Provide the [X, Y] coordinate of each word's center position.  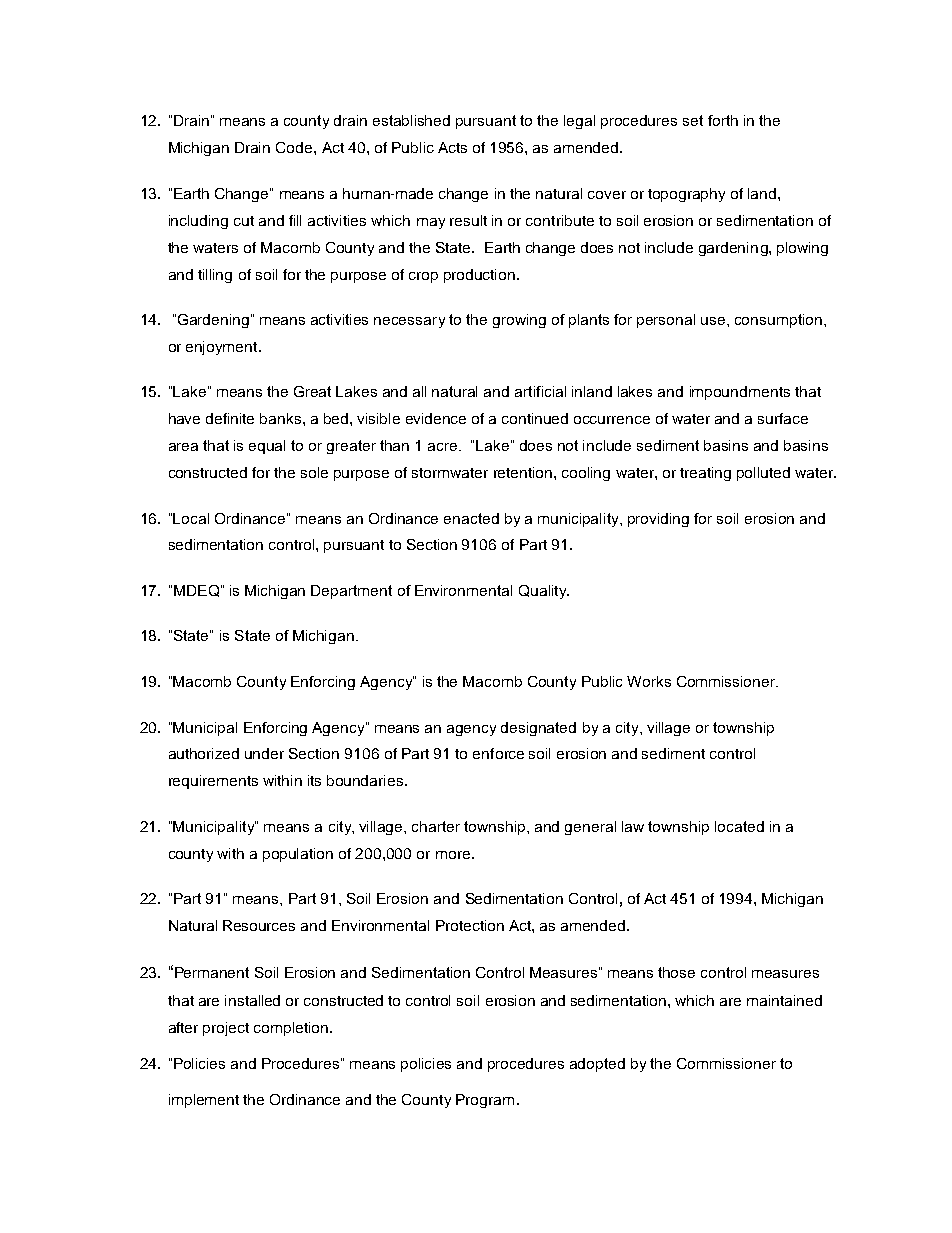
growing [519, 321]
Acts [452, 147]
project [226, 1029]
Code [295, 147]
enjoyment [223, 348]
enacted [471, 518]
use [714, 321]
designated [538, 729]
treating [705, 474]
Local [191, 518]
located [739, 826]
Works [649, 681]
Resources [259, 925]
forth [723, 120]
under [264, 753]
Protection [470, 925]
